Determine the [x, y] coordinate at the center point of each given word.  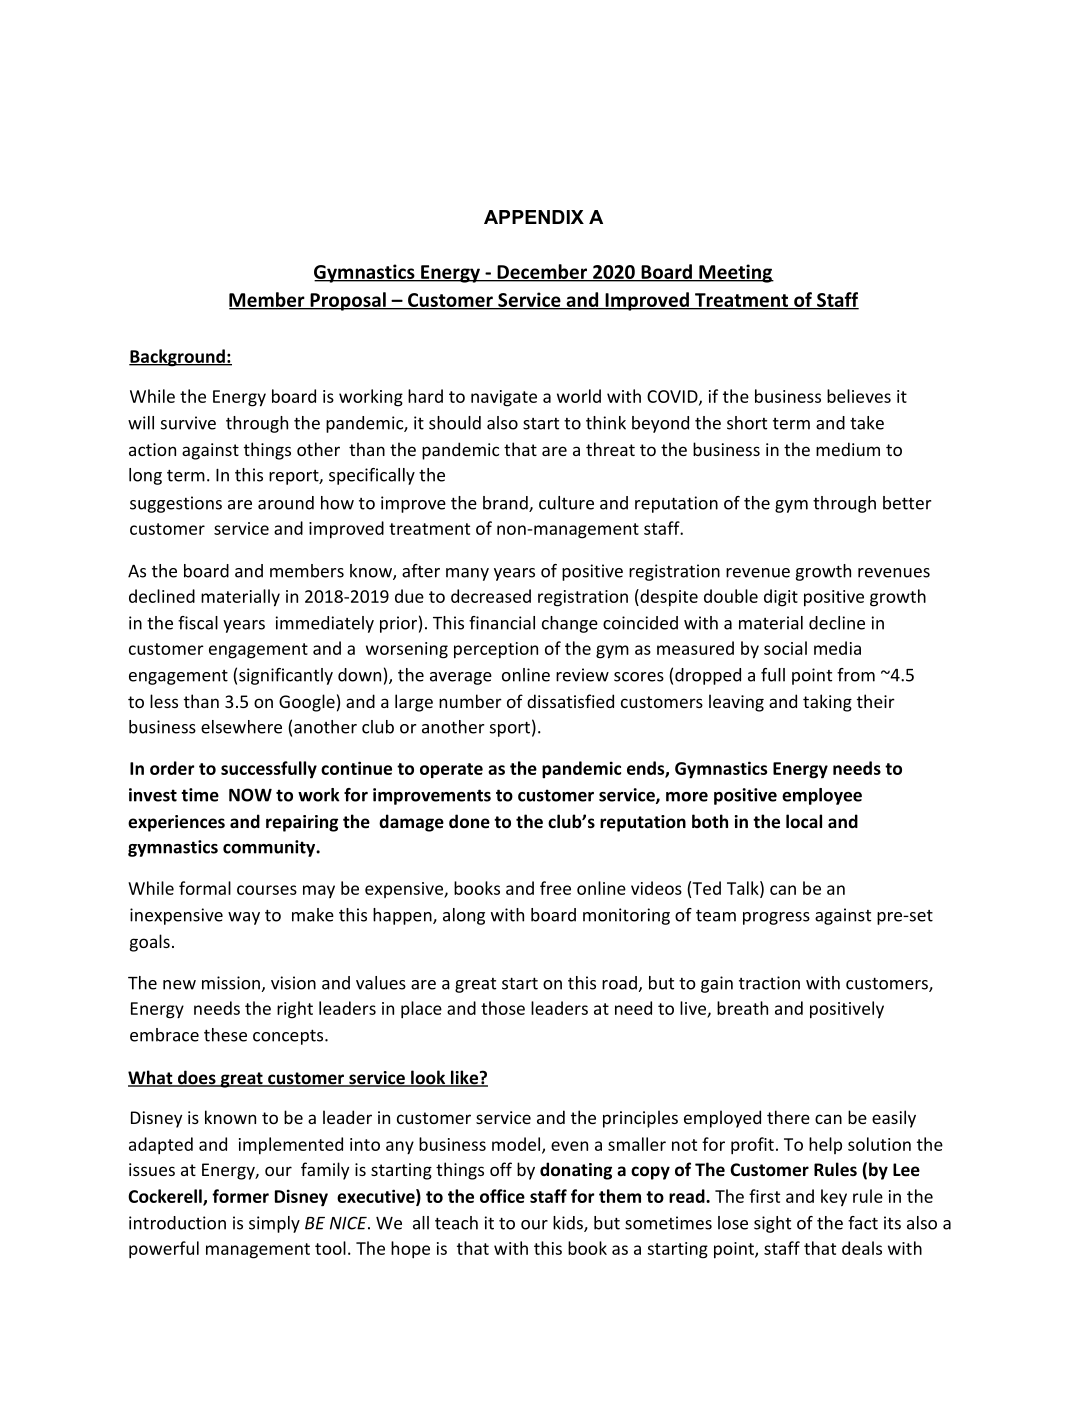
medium [848, 449]
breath [742, 1008]
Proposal [348, 301]
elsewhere [241, 727]
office [502, 1196]
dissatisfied [570, 701]
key [834, 1198]
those [503, 1008]
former [240, 1196]
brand [506, 504]
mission [231, 983]
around [286, 503]
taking [827, 703]
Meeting [735, 273]
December [542, 272]
